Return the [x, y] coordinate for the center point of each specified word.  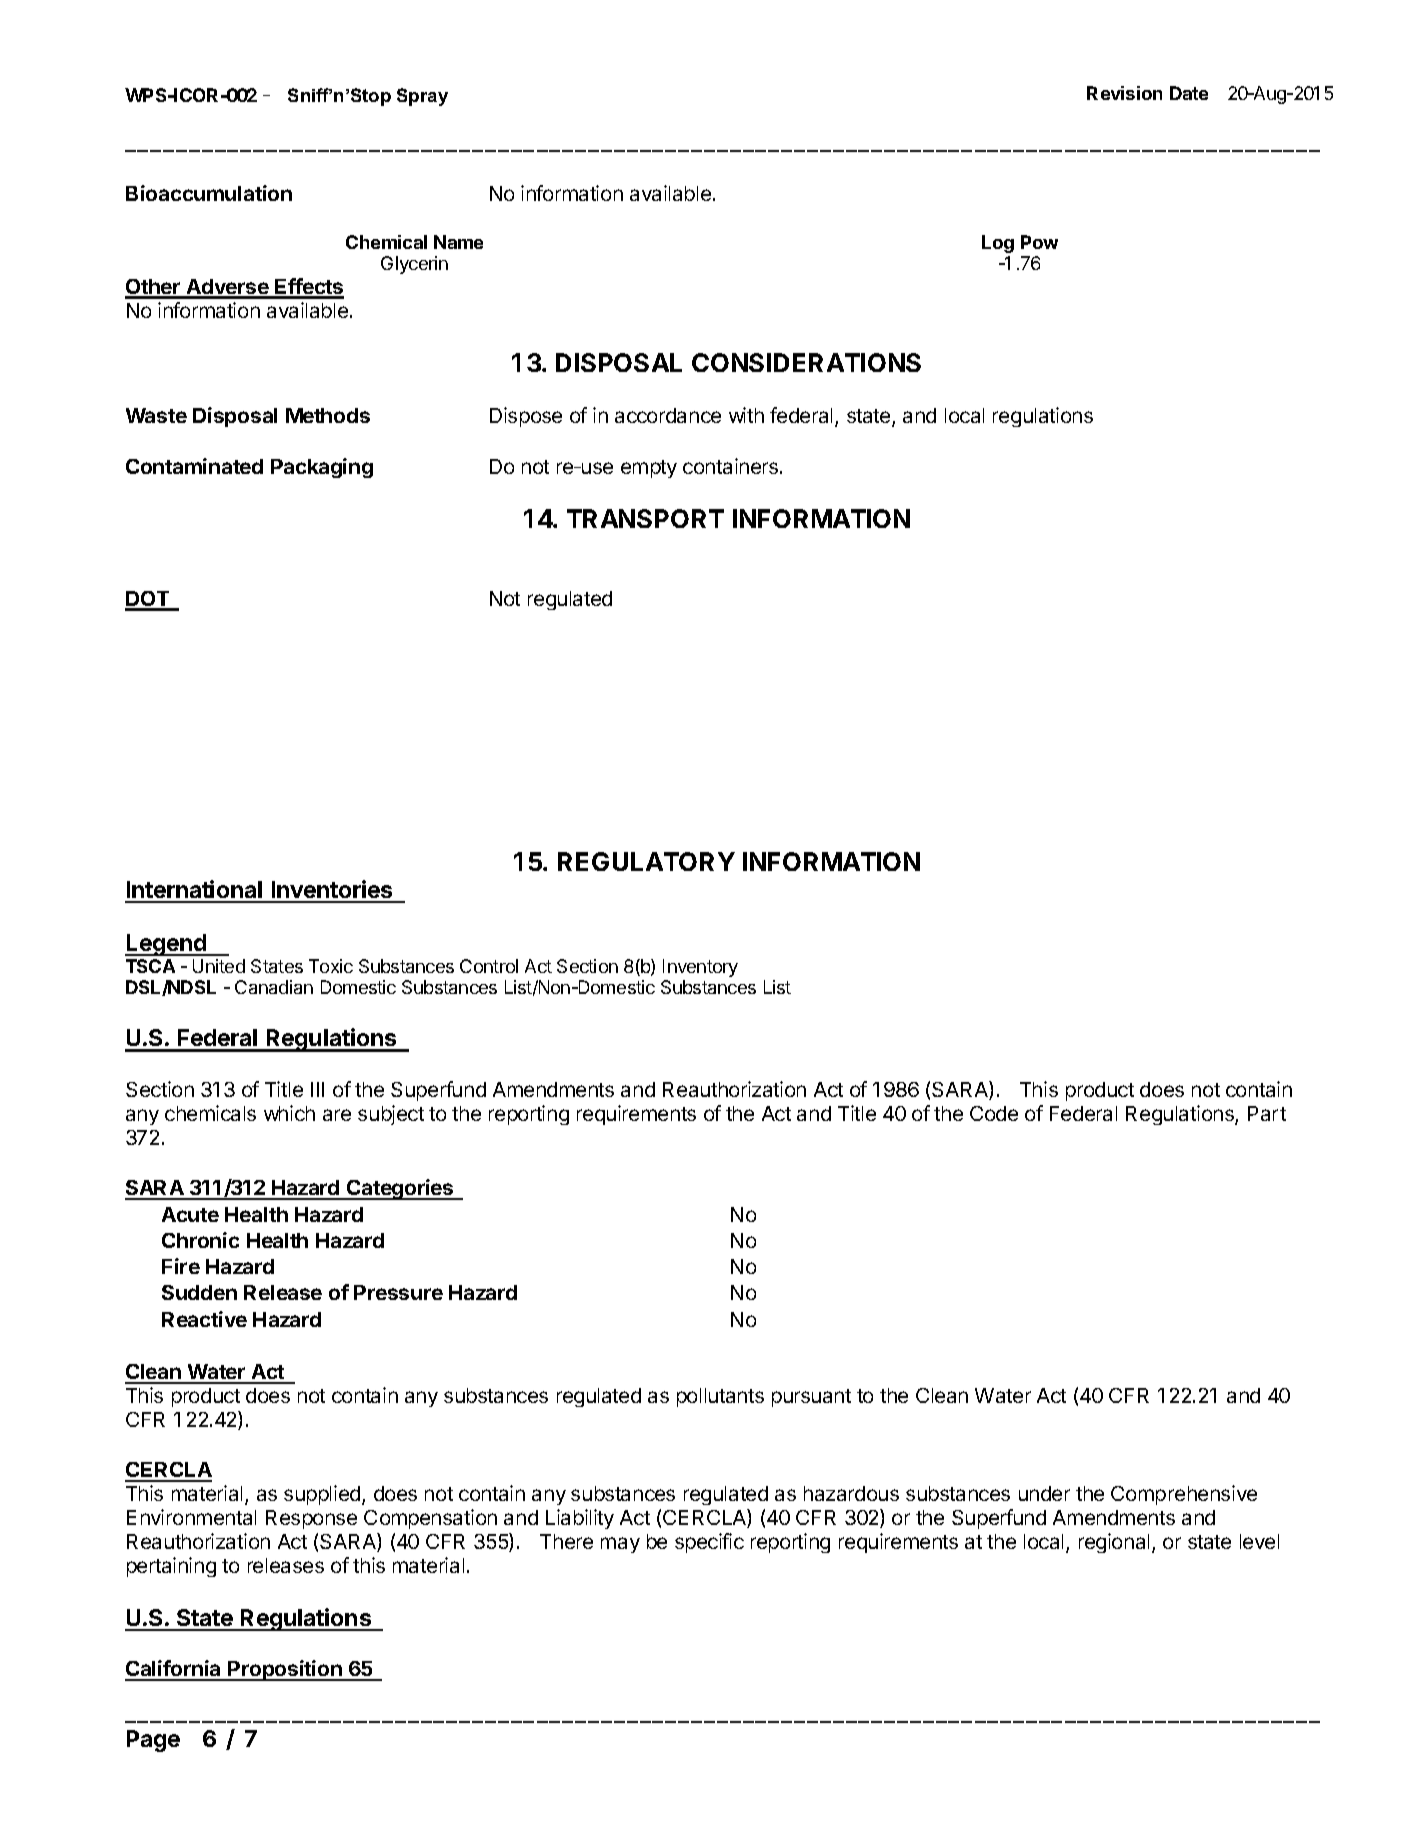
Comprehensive [1184, 1495]
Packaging [322, 468]
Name [458, 242]
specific [709, 1543]
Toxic [331, 966]
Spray [422, 97]
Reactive [204, 1319]
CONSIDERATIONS [806, 362]
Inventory [700, 968]
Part [1267, 1113]
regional [1114, 1543]
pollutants [720, 1397]
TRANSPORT [645, 518]
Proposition [285, 1670]
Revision [1124, 93]
